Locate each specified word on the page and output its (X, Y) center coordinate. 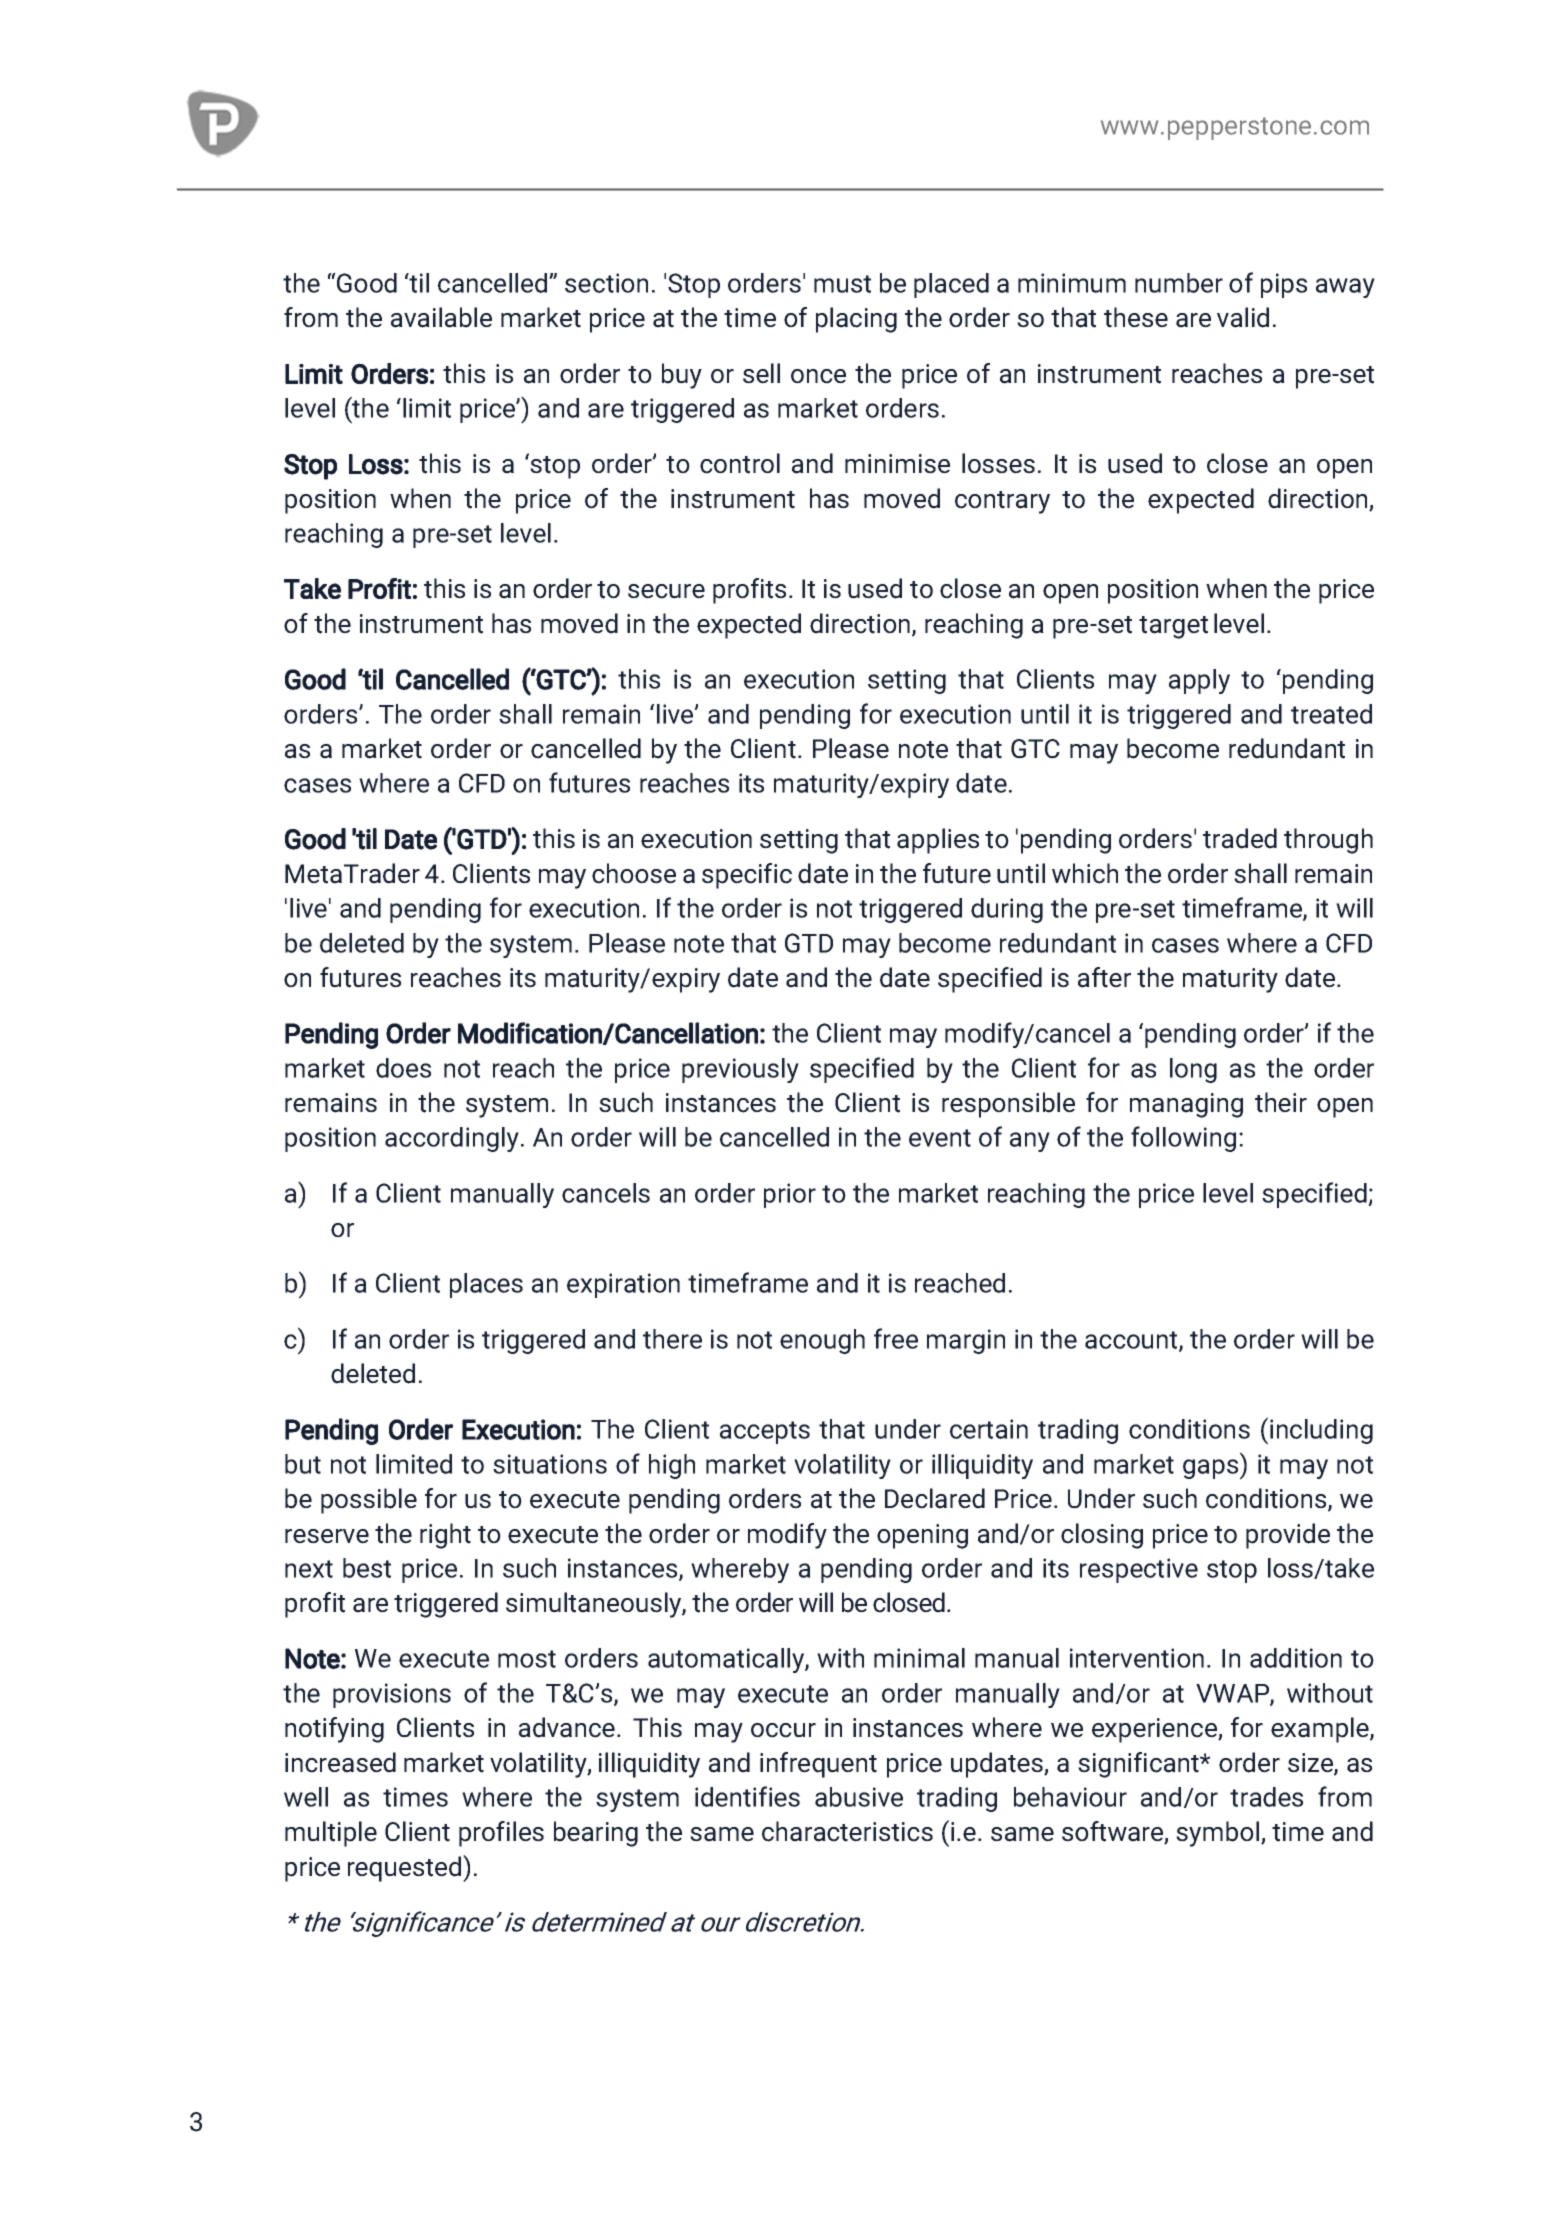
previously (740, 1070)
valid (1243, 317)
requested (406, 1868)
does (403, 1068)
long (1193, 1070)
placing (856, 320)
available (441, 317)
